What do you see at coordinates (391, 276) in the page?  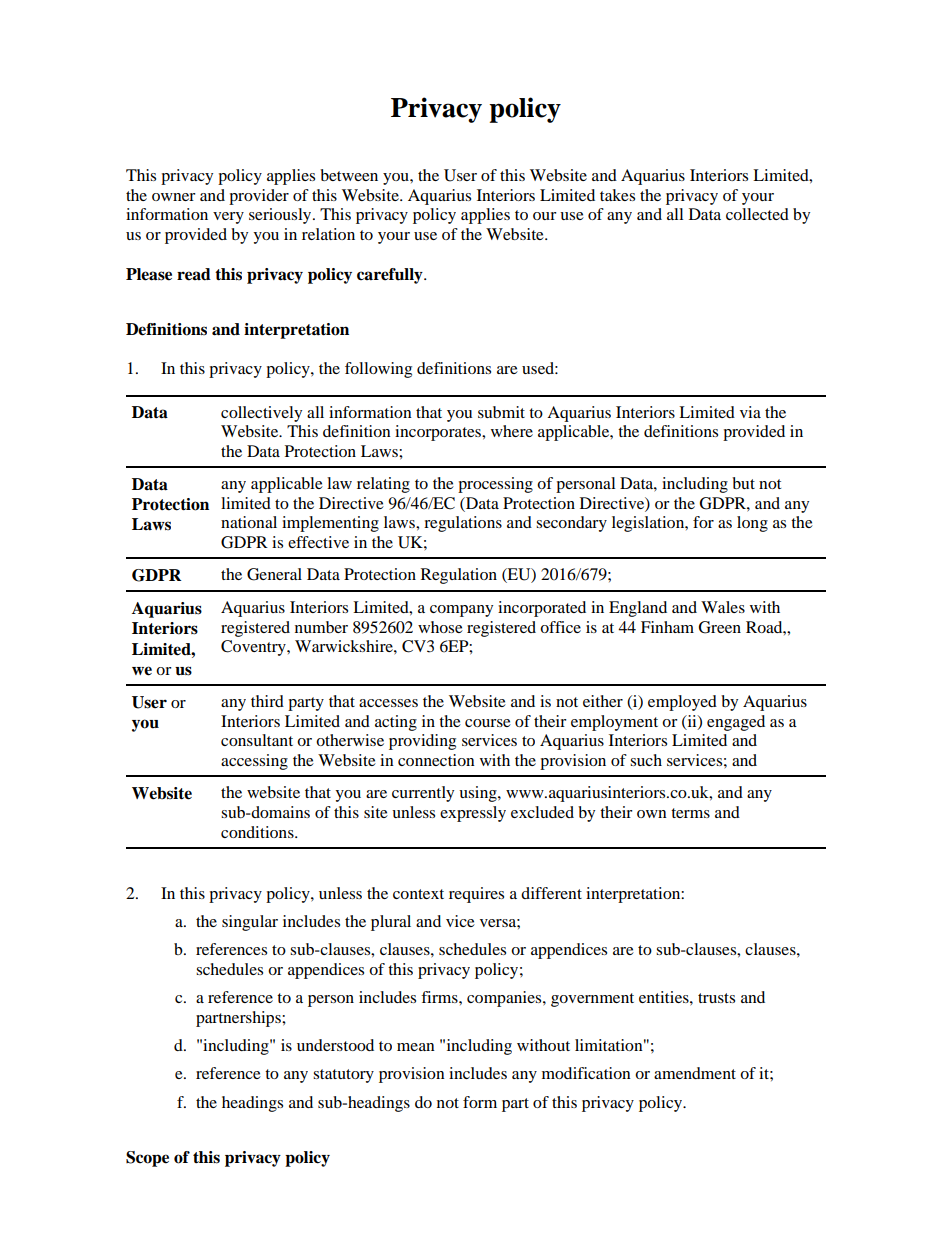 I see `carefully` at bounding box center [391, 276].
